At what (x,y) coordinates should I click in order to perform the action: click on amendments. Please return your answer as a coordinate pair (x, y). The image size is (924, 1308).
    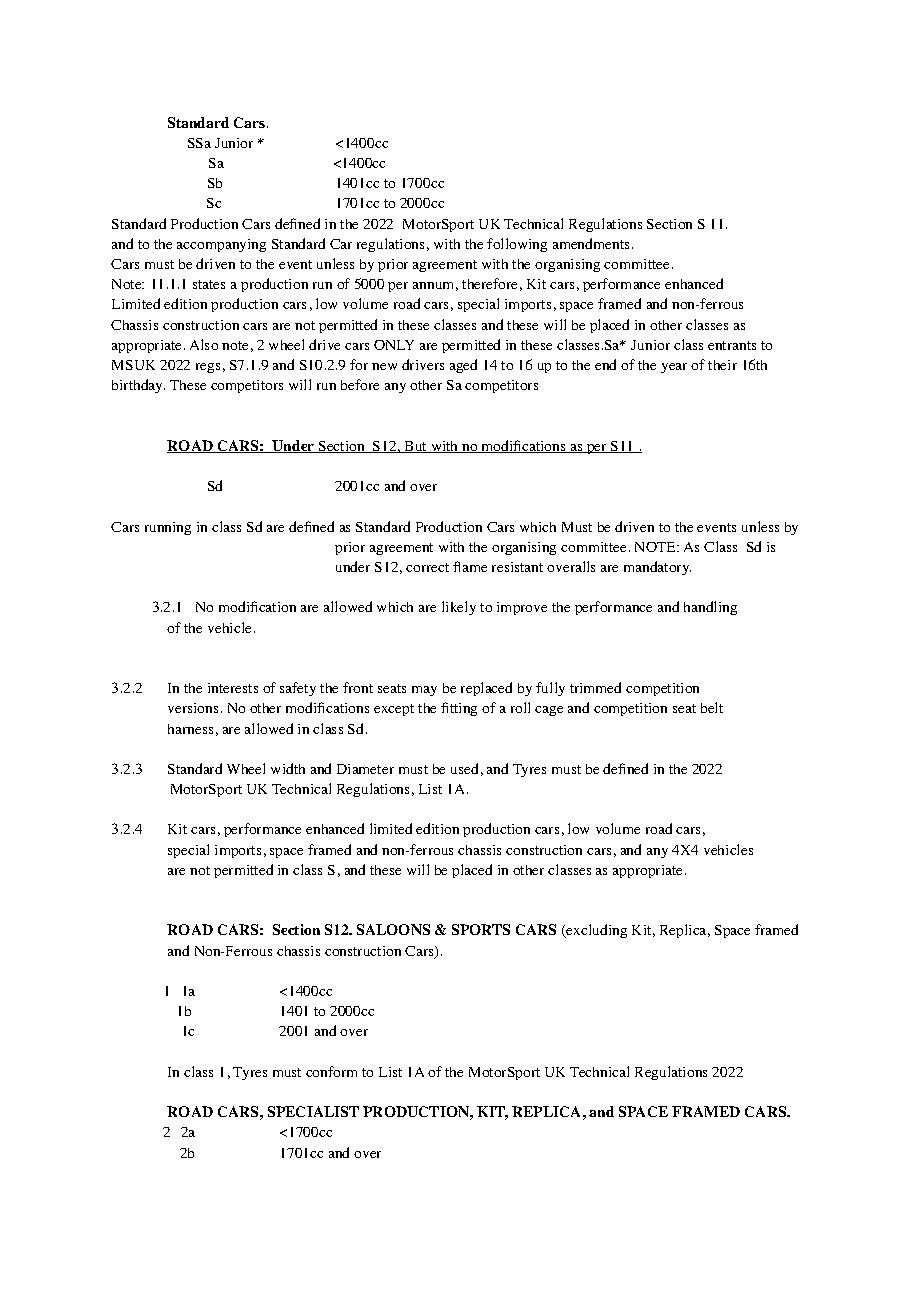
    Looking at the image, I should click on (591, 243).
